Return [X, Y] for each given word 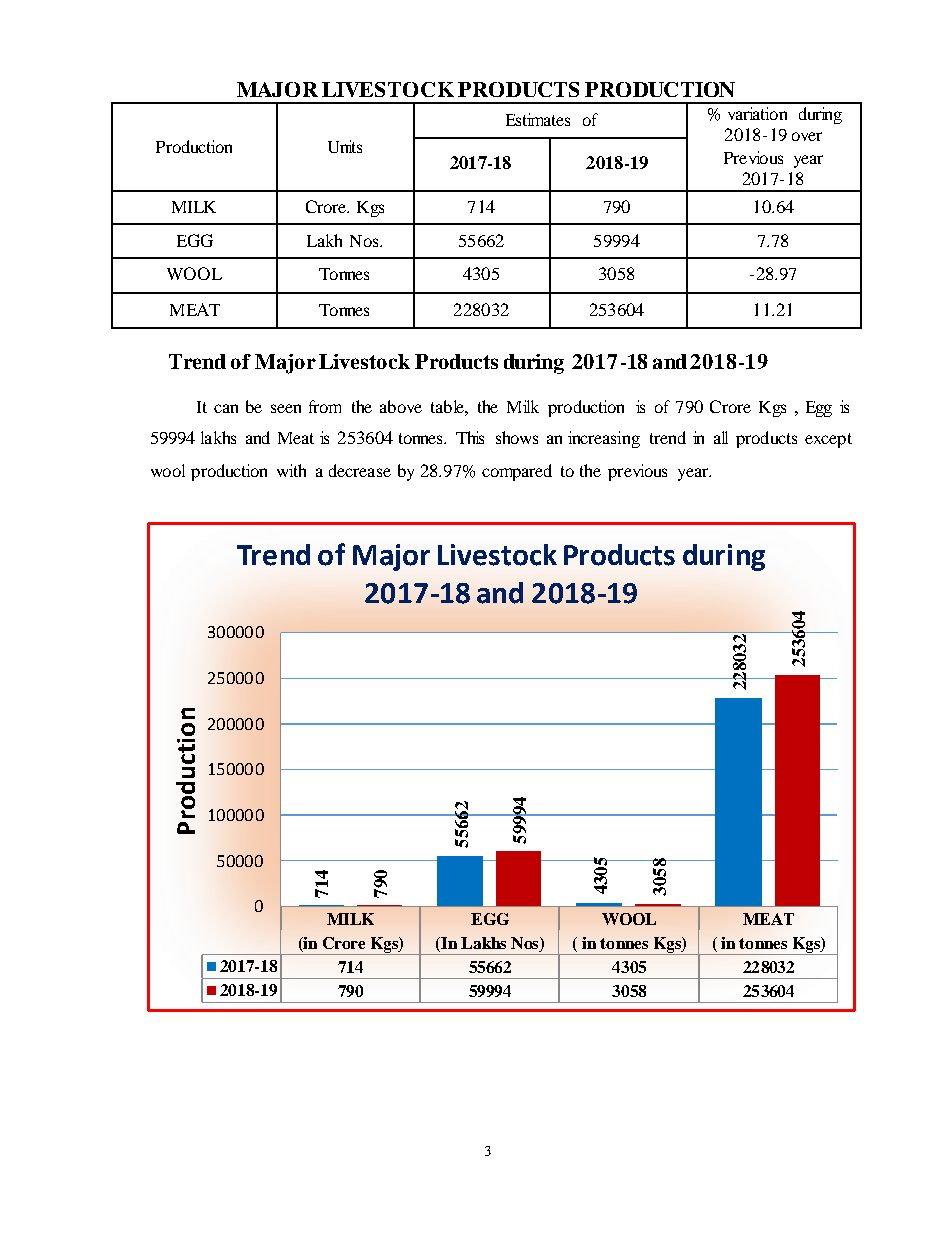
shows [517, 437]
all [721, 437]
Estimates [538, 119]
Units [345, 146]
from [325, 406]
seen [286, 408]
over [807, 136]
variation [757, 113]
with [291, 470]
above [401, 406]
